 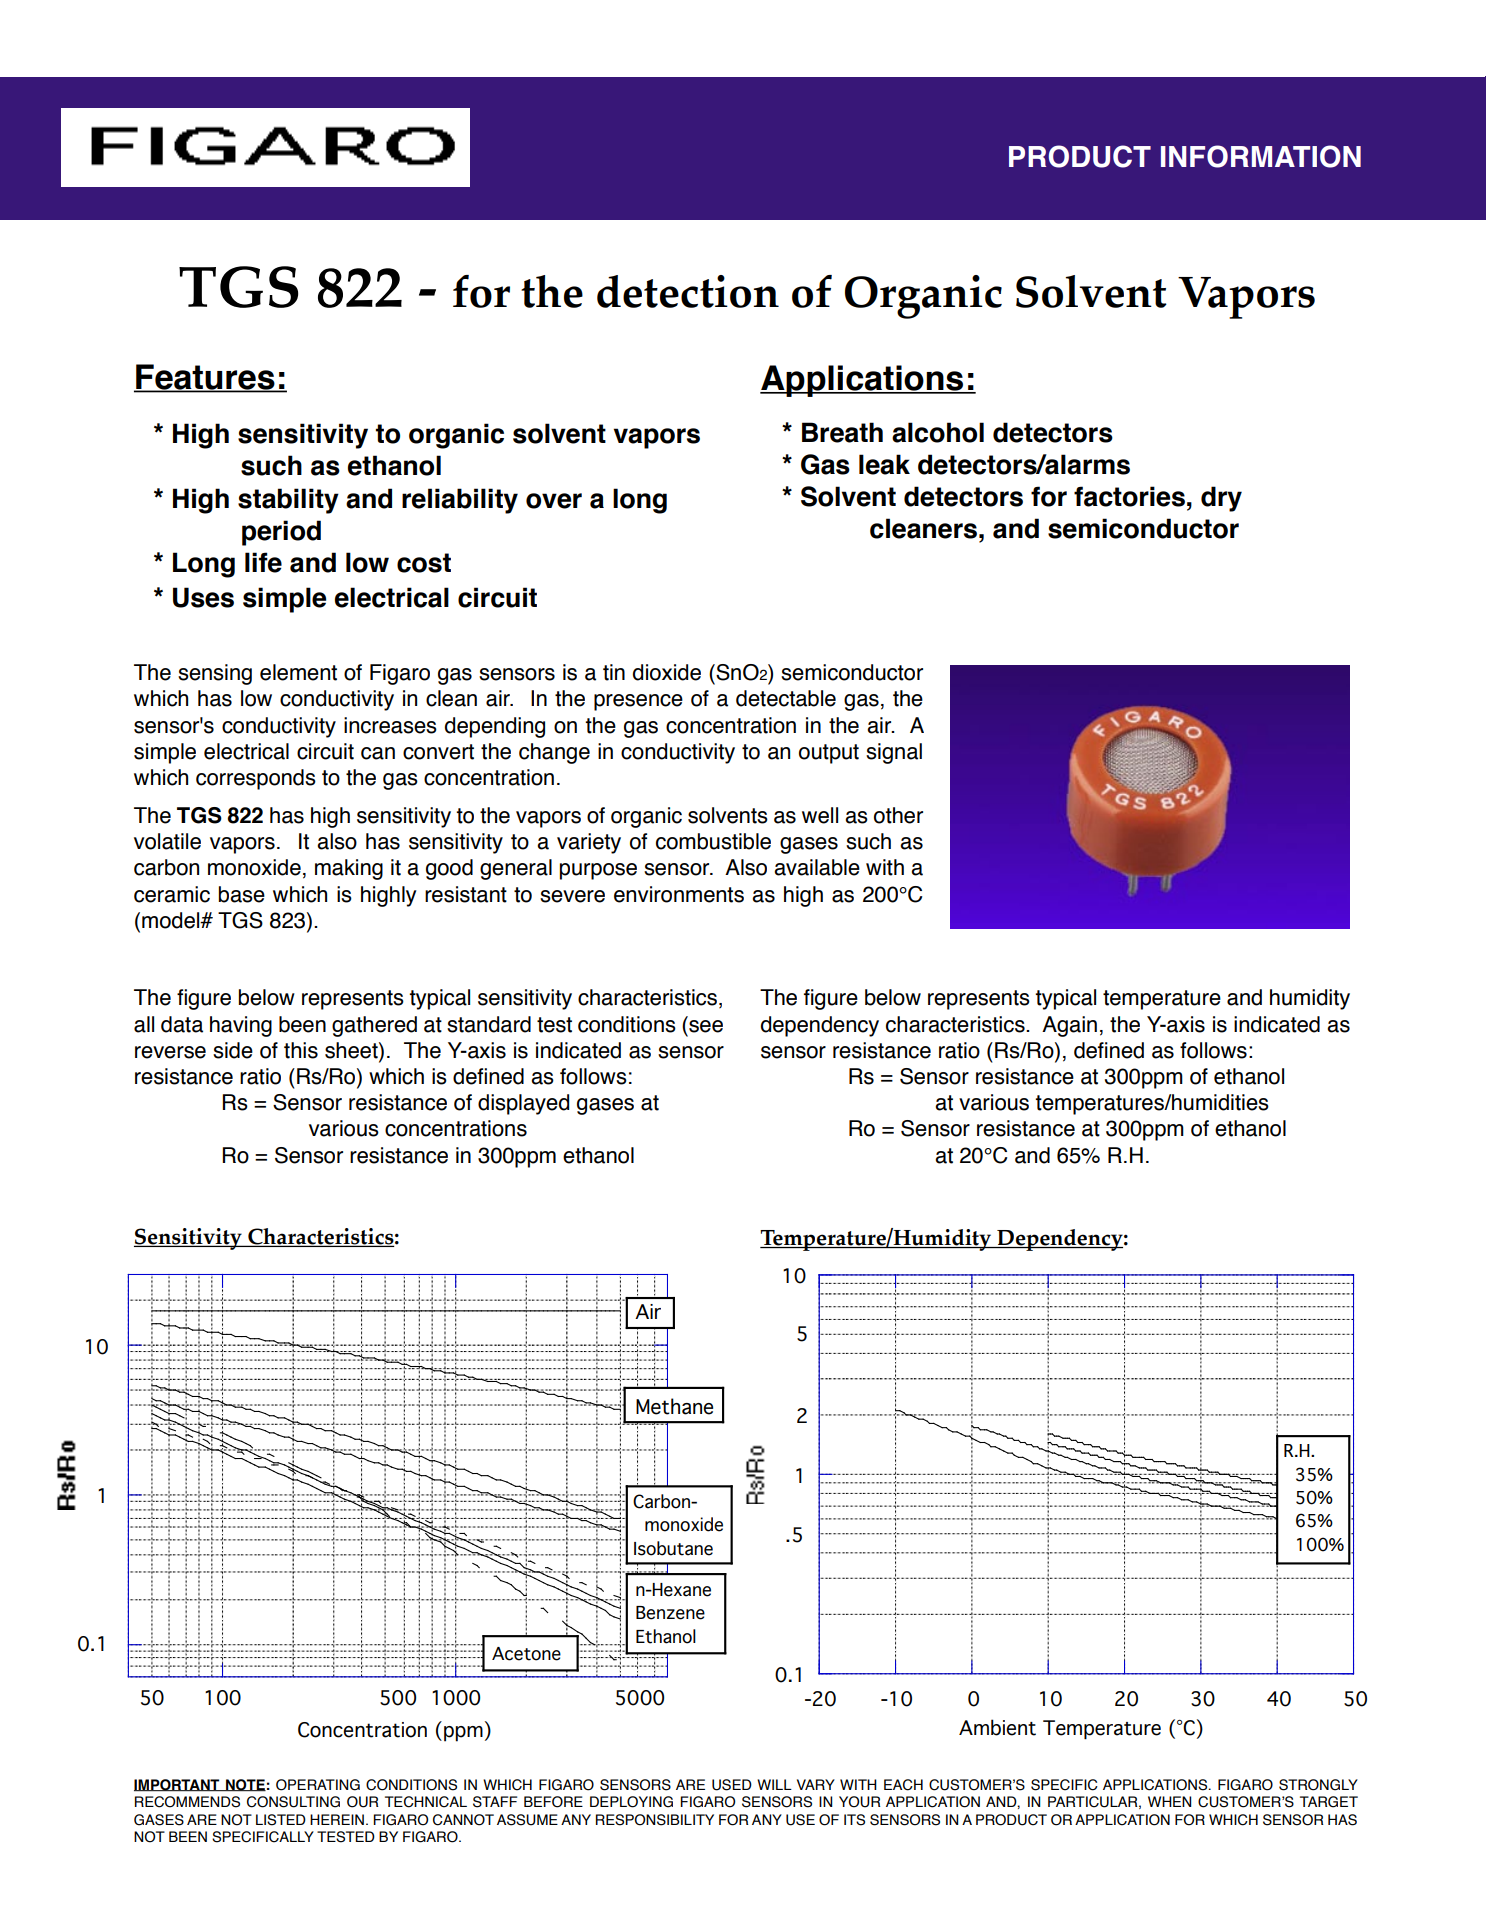 What do you see at coordinates (318, 1785) in the screenshot?
I see `OPERATING` at bounding box center [318, 1785].
